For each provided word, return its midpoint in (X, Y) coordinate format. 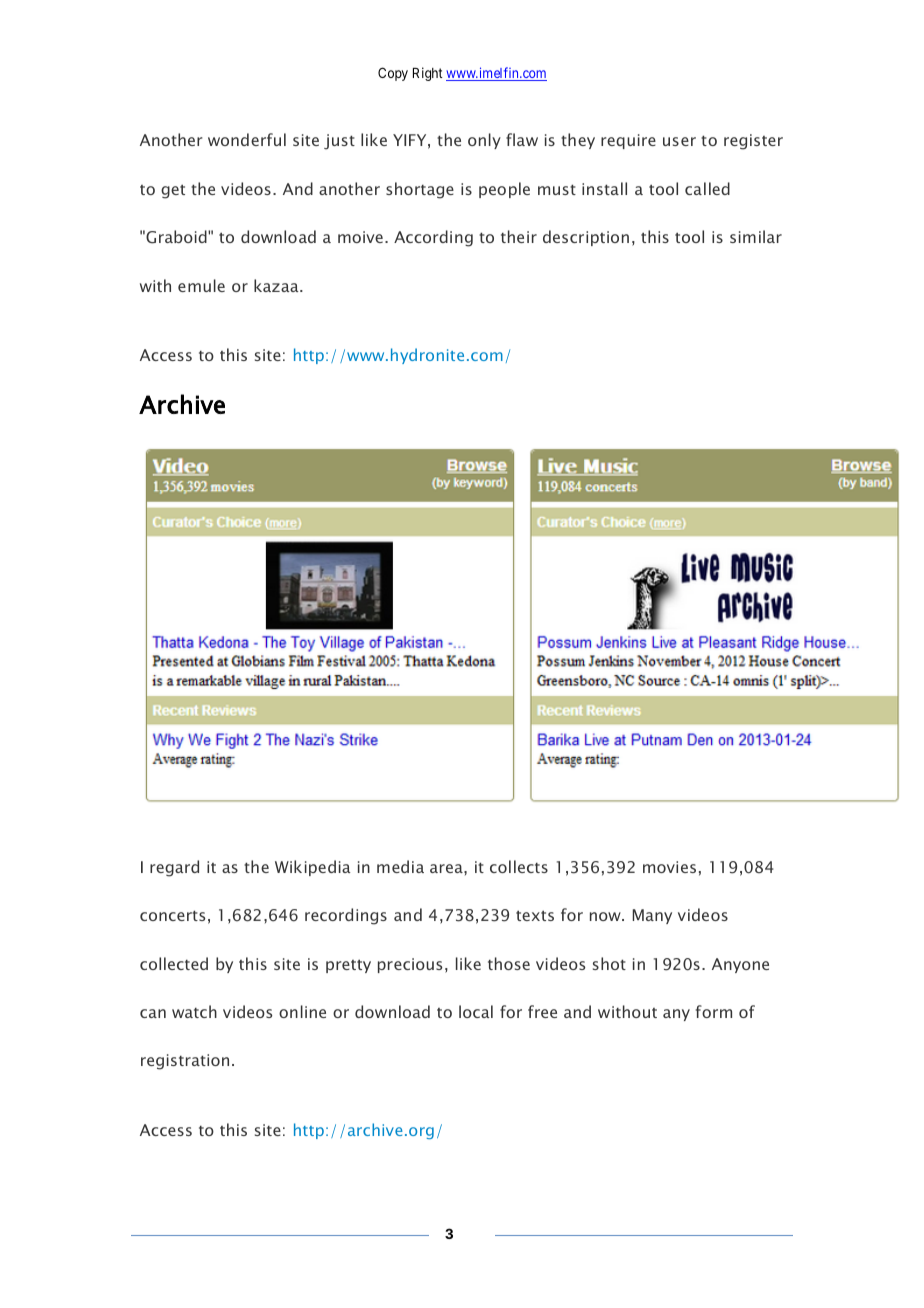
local (476, 1011)
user (679, 141)
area (447, 868)
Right (428, 74)
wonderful (247, 139)
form (714, 1011)
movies (669, 867)
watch (194, 1011)
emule (201, 285)
